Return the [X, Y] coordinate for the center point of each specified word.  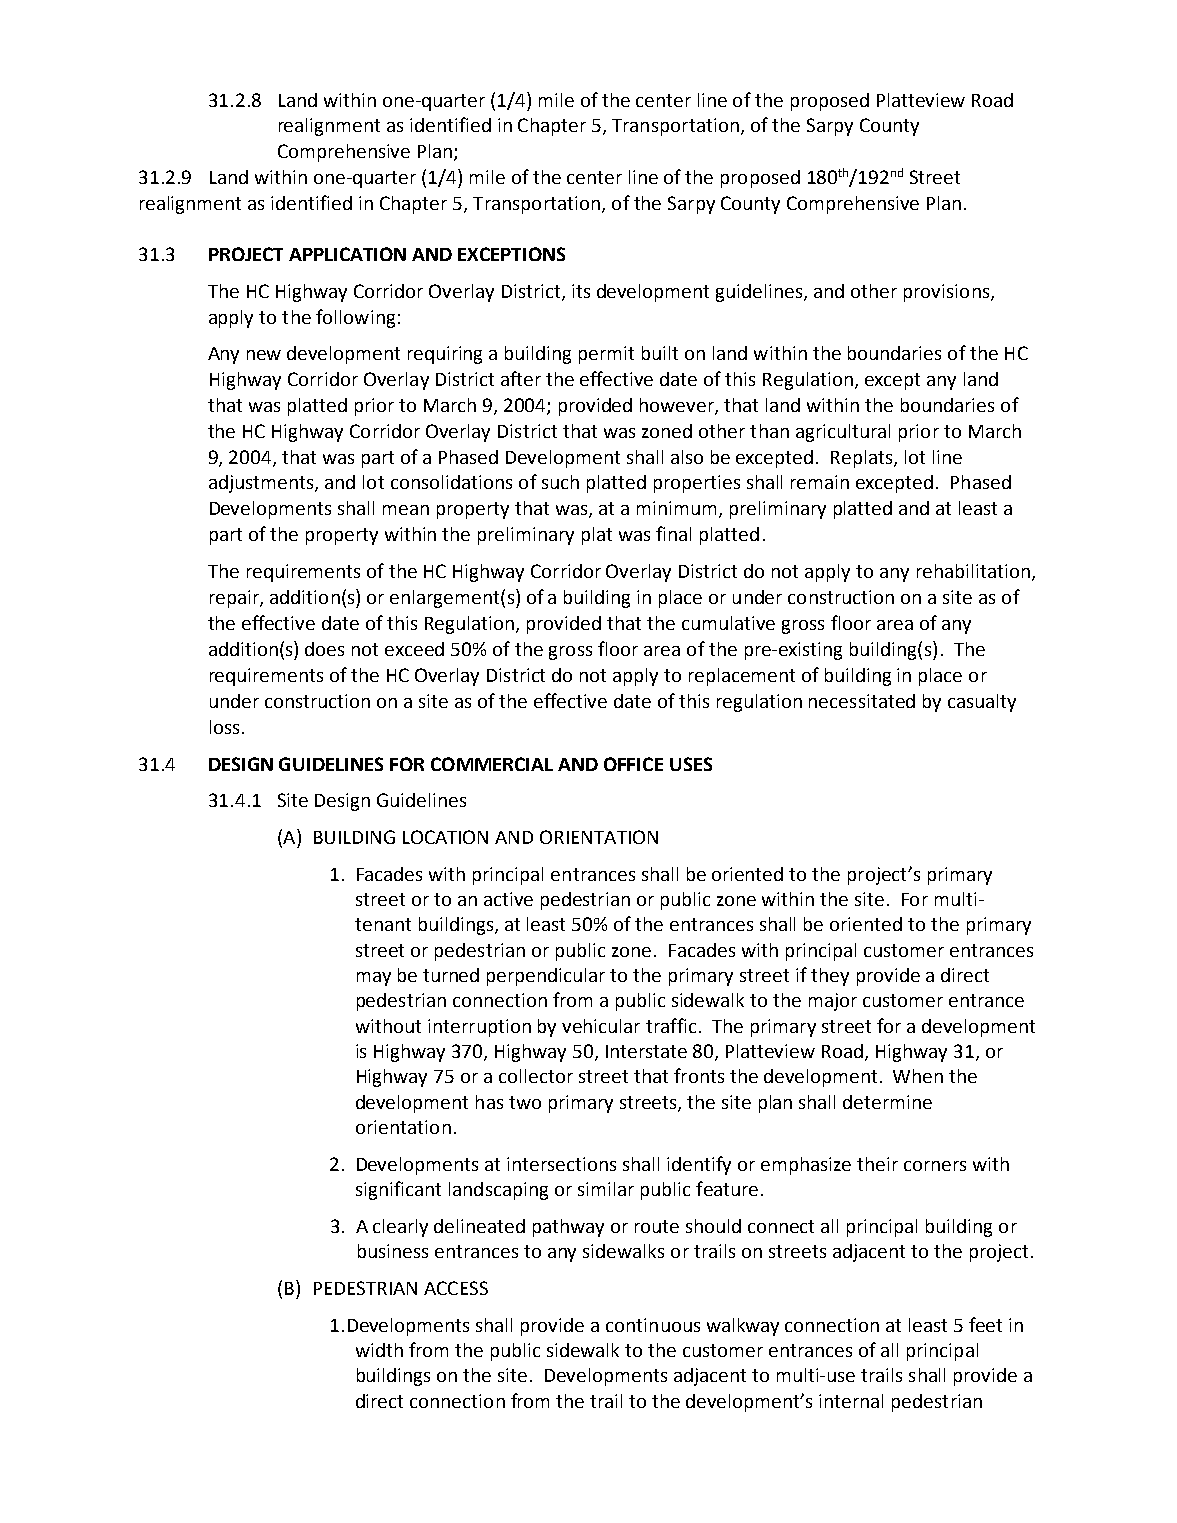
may [374, 979]
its [581, 291]
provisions [948, 293]
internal [851, 1401]
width [379, 1350]
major [833, 1002]
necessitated [862, 701]
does [324, 649]
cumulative [728, 623]
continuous [653, 1325]
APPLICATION [347, 254]
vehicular [601, 1026]
